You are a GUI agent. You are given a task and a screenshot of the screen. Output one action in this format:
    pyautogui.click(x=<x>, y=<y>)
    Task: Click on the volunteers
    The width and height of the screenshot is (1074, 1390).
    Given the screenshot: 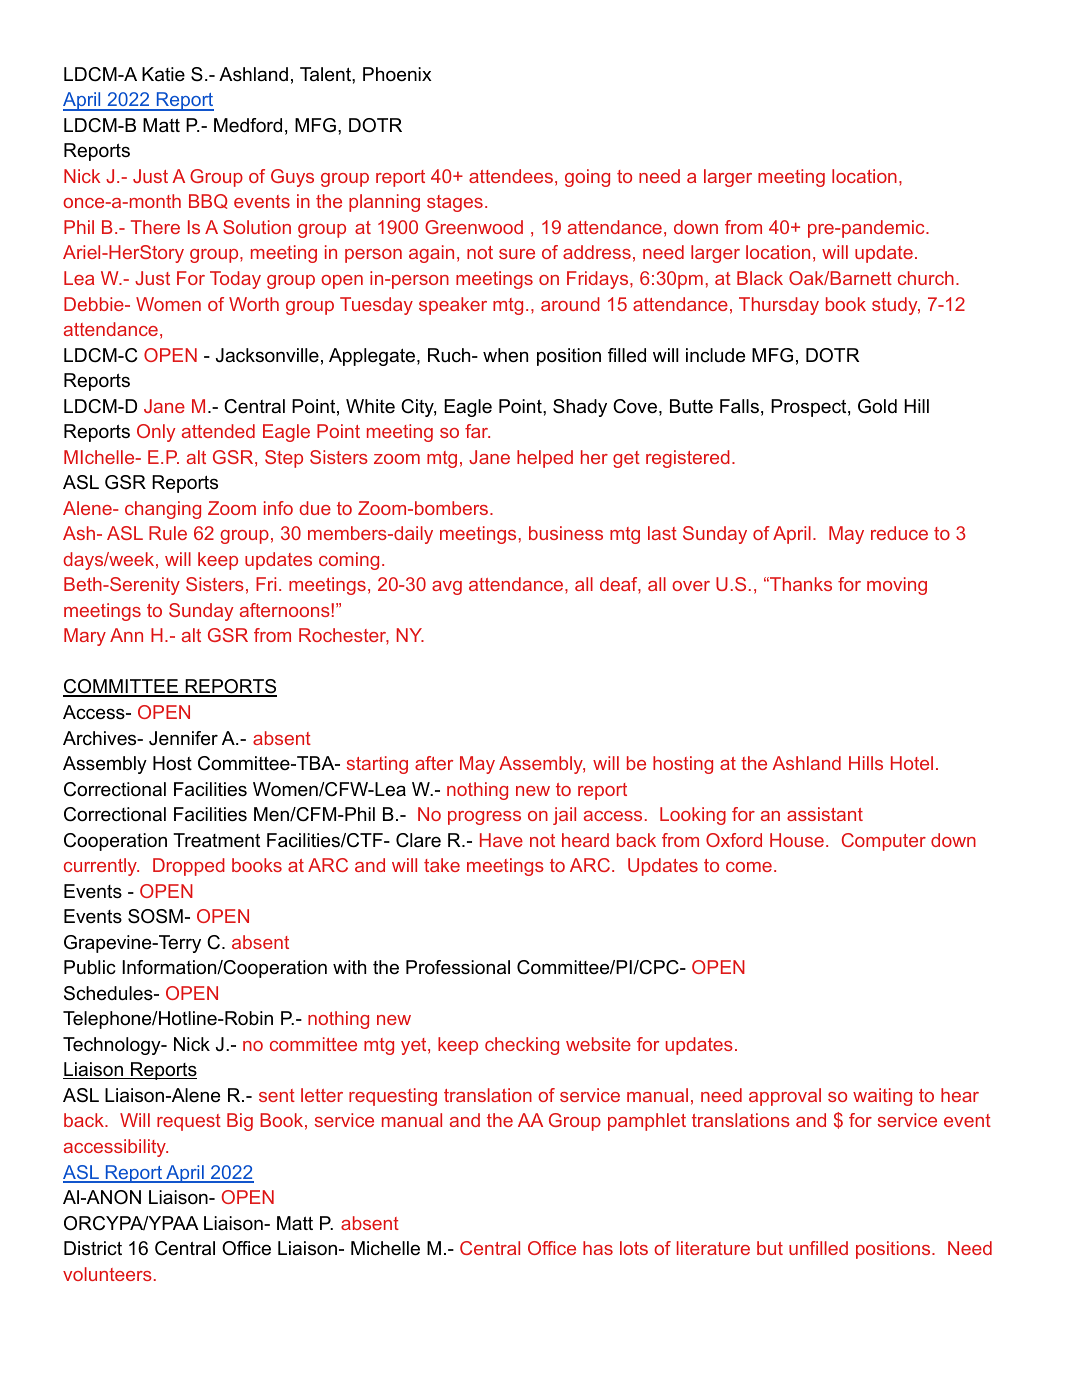 What is the action you would take?
    pyautogui.click(x=107, y=1274)
